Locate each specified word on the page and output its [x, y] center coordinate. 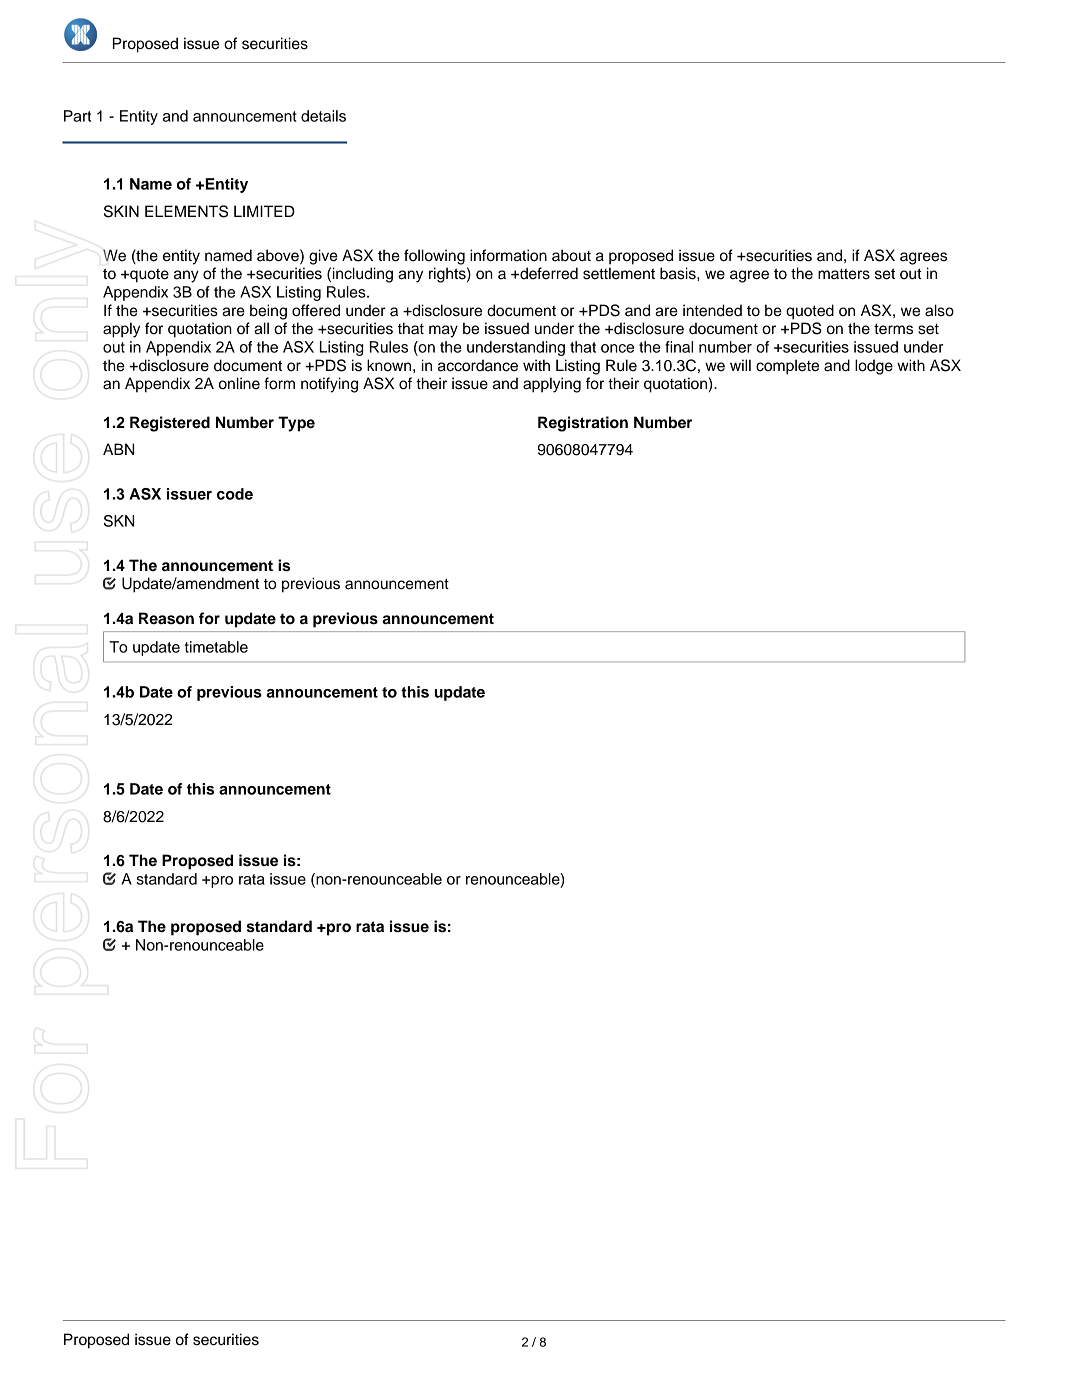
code [235, 494]
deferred [548, 273]
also [939, 310]
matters [844, 274]
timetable [216, 647]
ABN [118, 449]
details [323, 116]
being [268, 312]
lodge [874, 367]
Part [77, 116]
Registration [583, 424]
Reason [166, 618]
